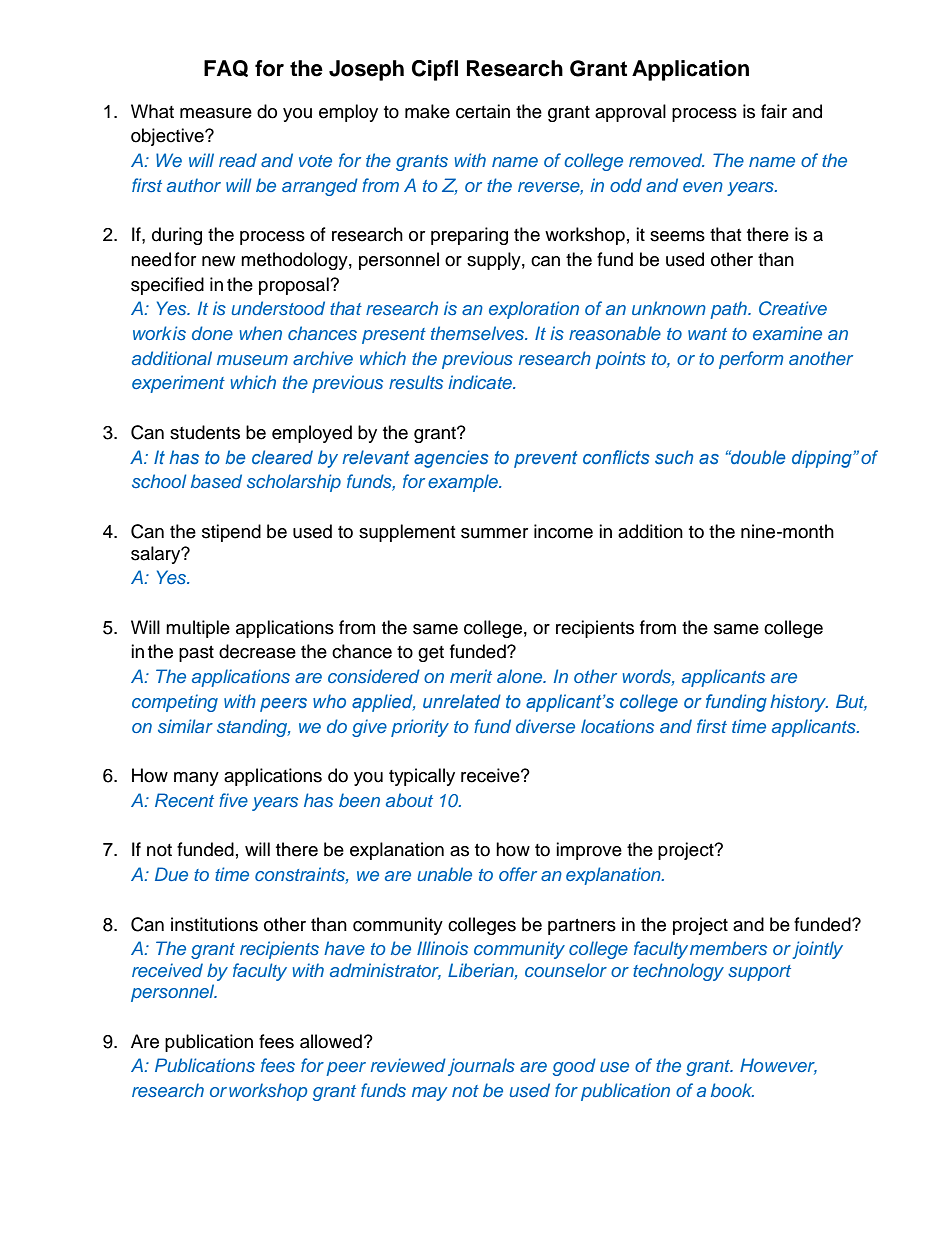 This page has width=952, height=1233. I want to click on indicate, so click(481, 382).
